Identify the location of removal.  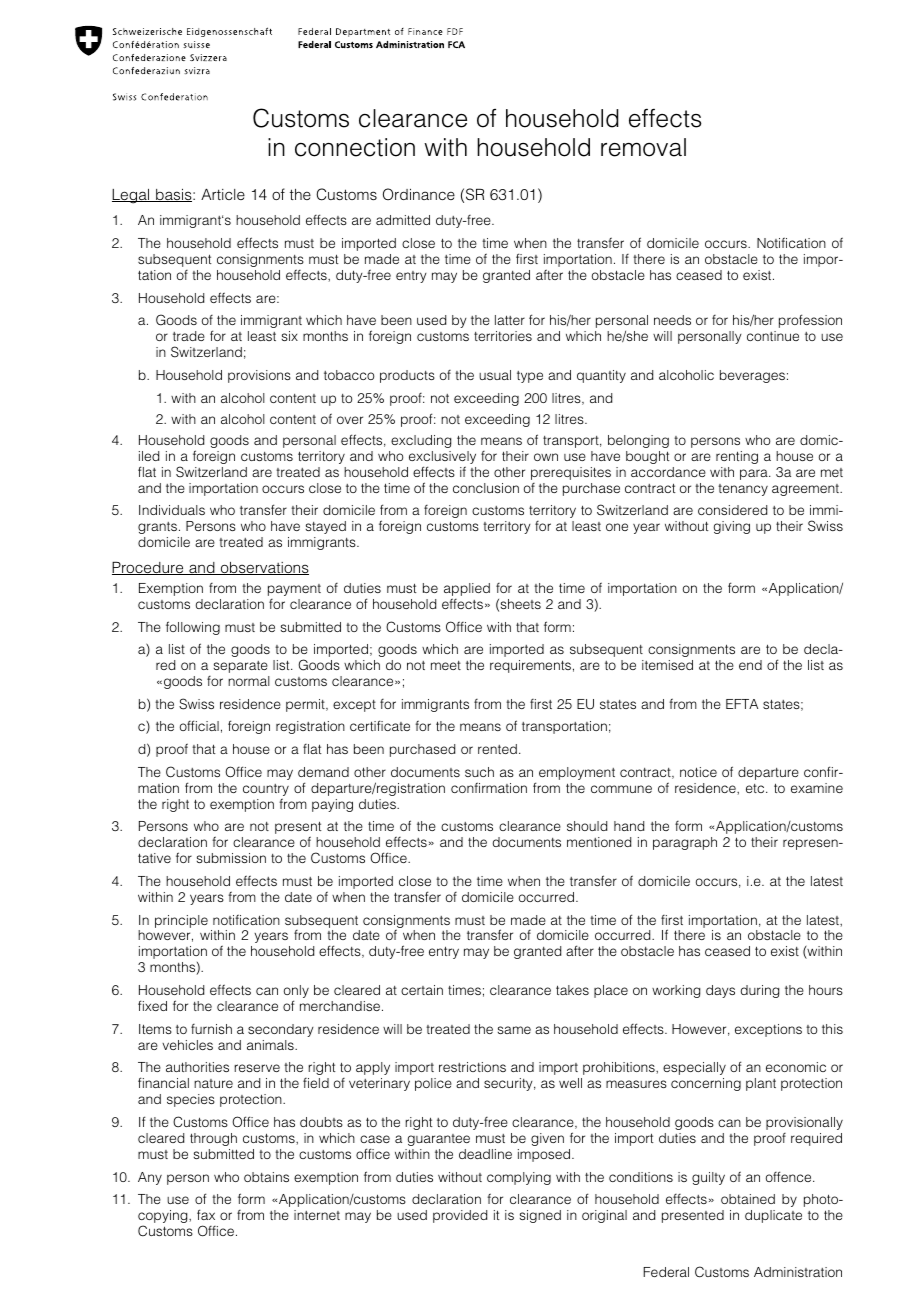
(643, 147).
